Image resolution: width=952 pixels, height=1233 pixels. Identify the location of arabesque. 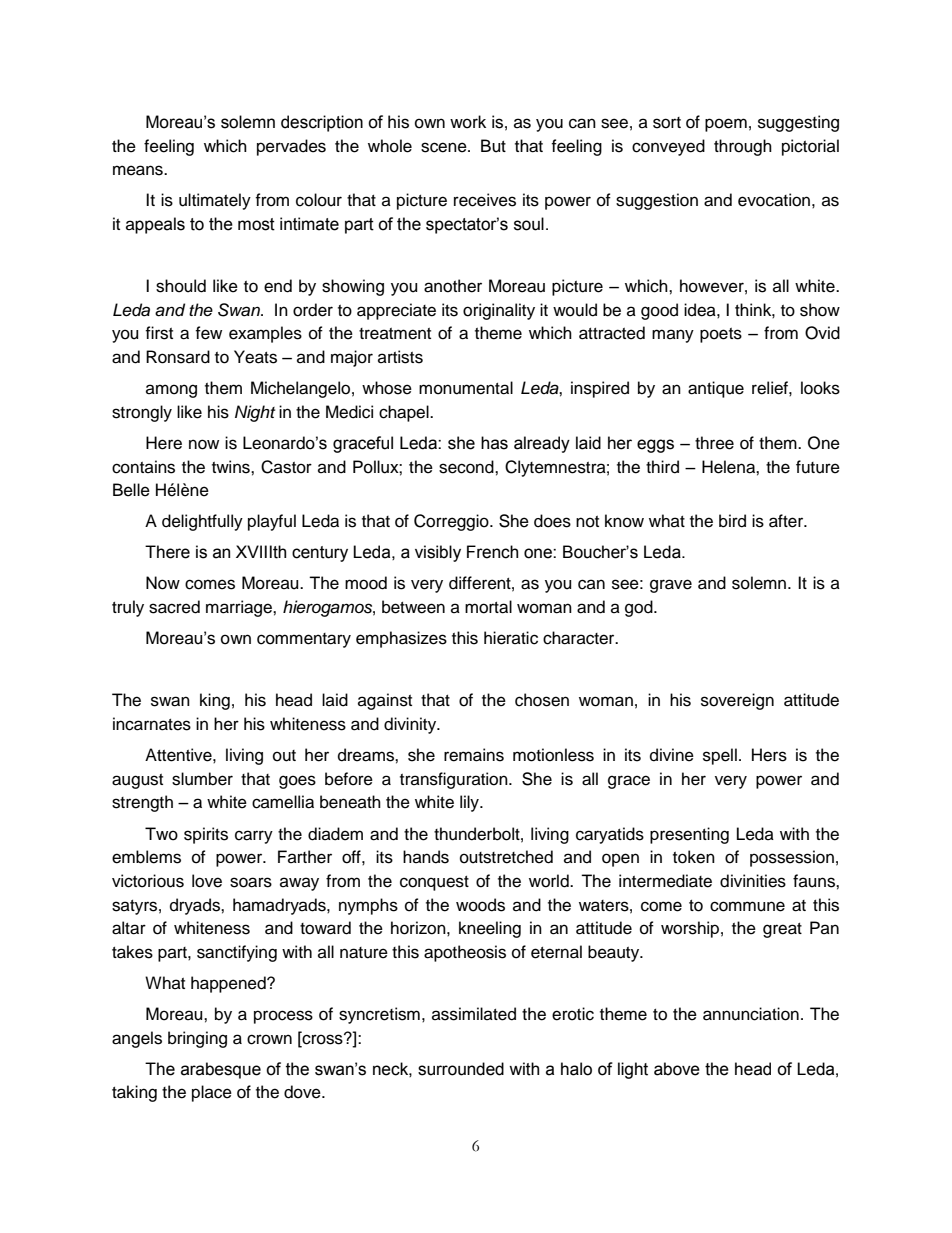
(221, 1070).
